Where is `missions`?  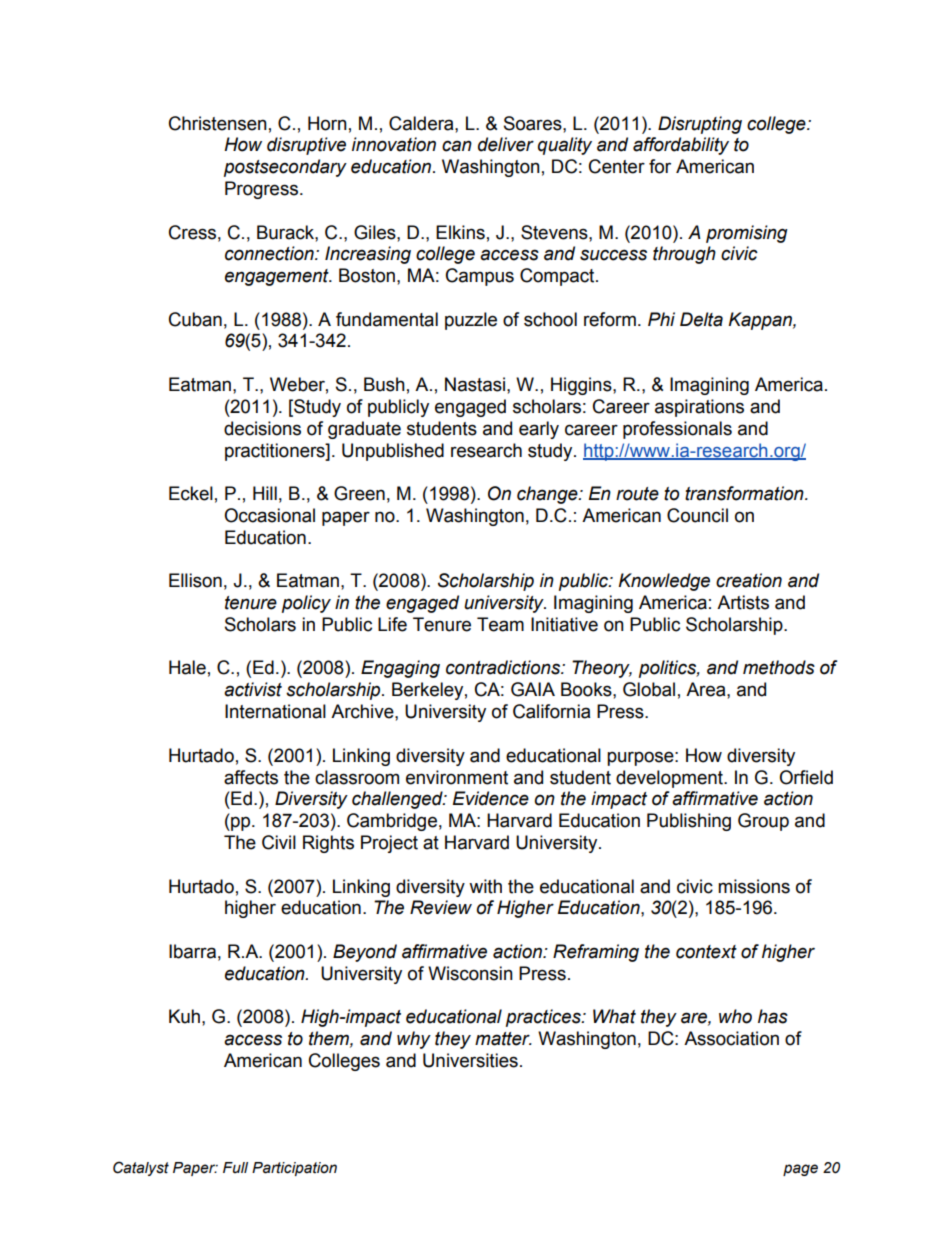 missions is located at coordinates (754, 886).
